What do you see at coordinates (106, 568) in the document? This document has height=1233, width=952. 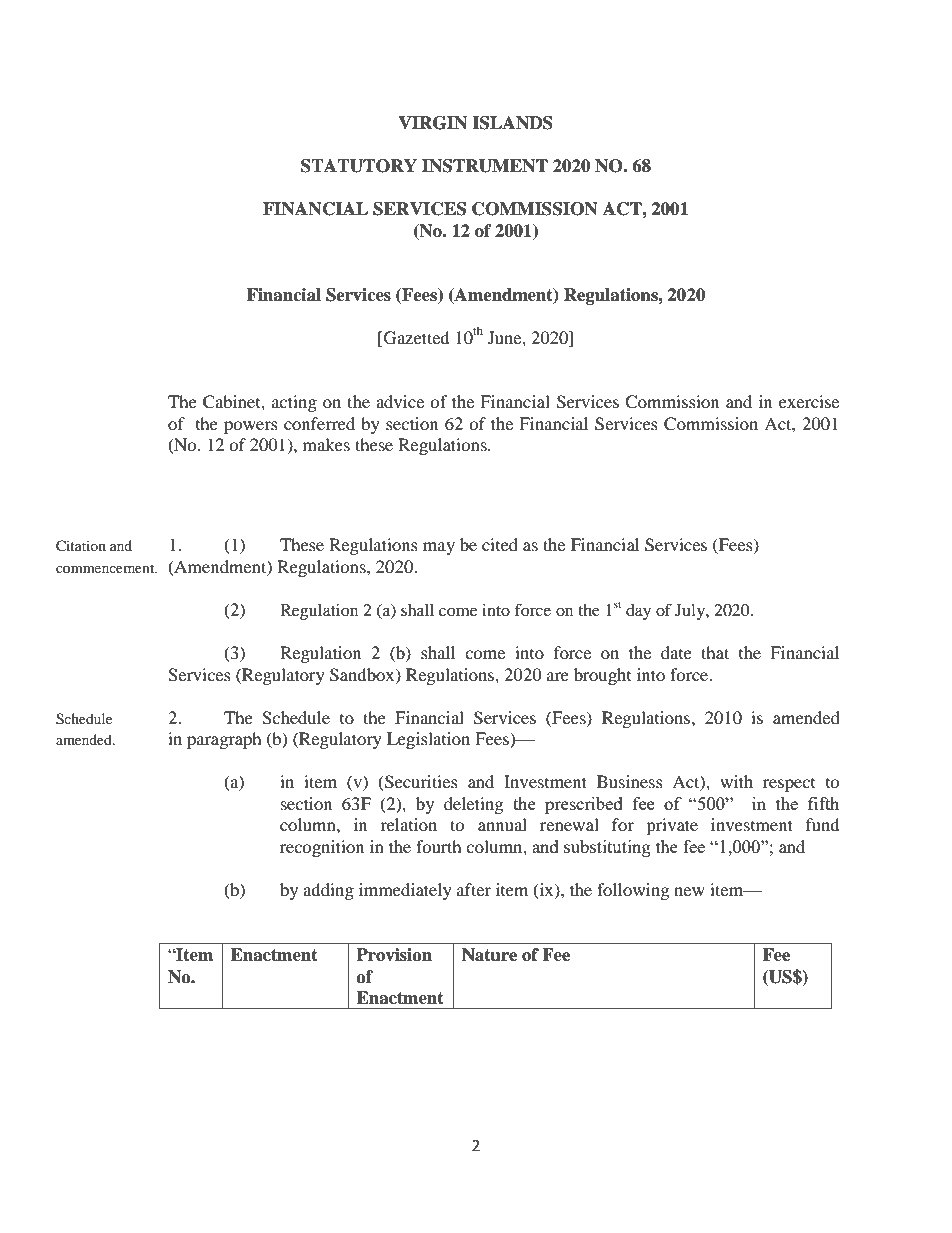 I see `commencement` at bounding box center [106, 568].
